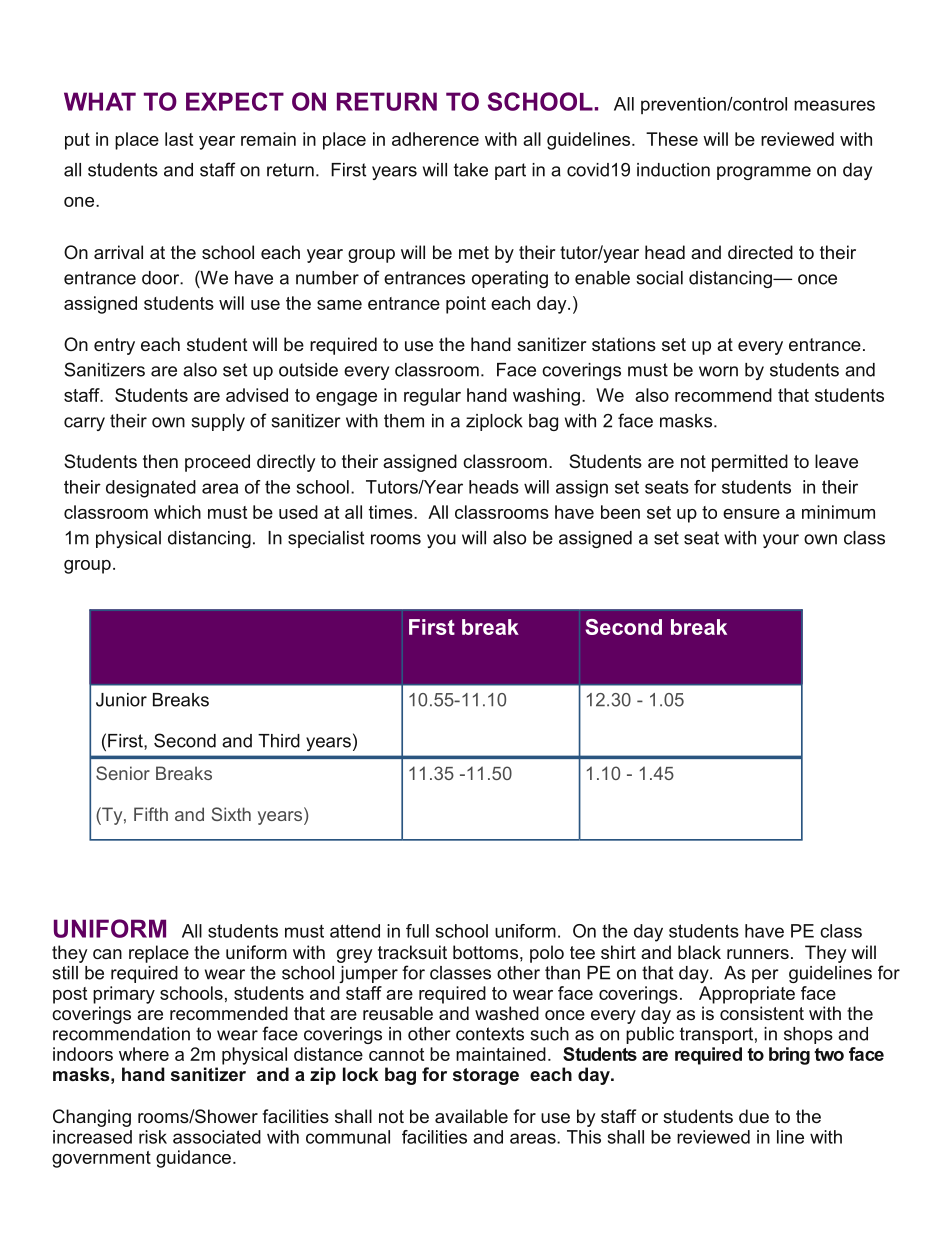  I want to click on programme, so click(764, 173).
